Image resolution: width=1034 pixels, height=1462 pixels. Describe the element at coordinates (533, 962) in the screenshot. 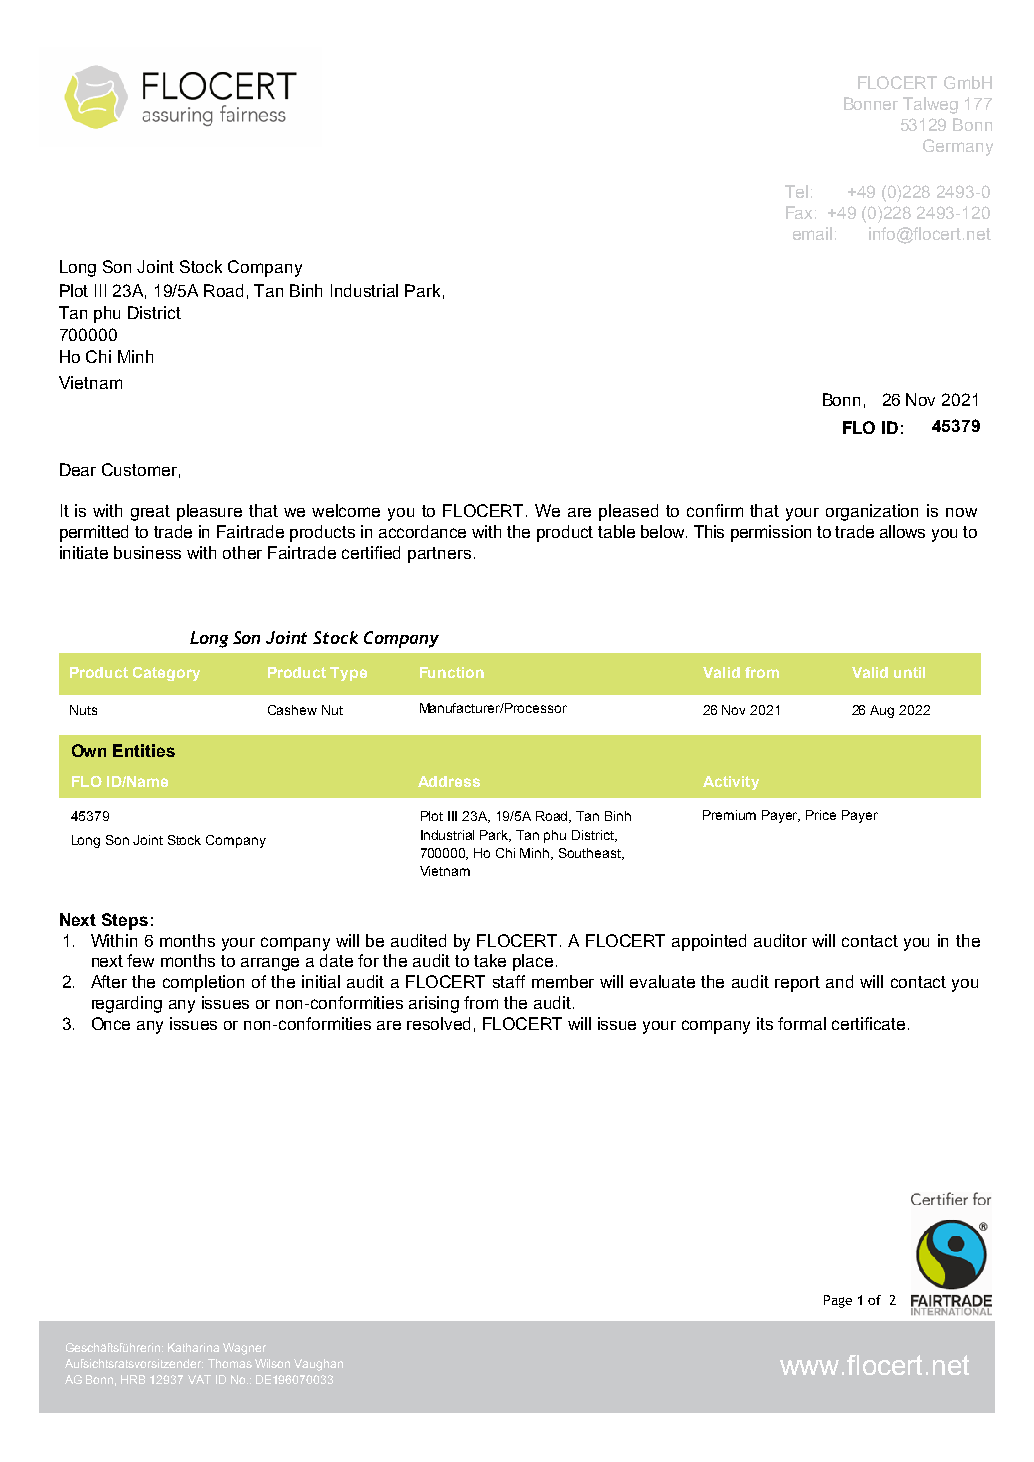

I see `place` at that location.
